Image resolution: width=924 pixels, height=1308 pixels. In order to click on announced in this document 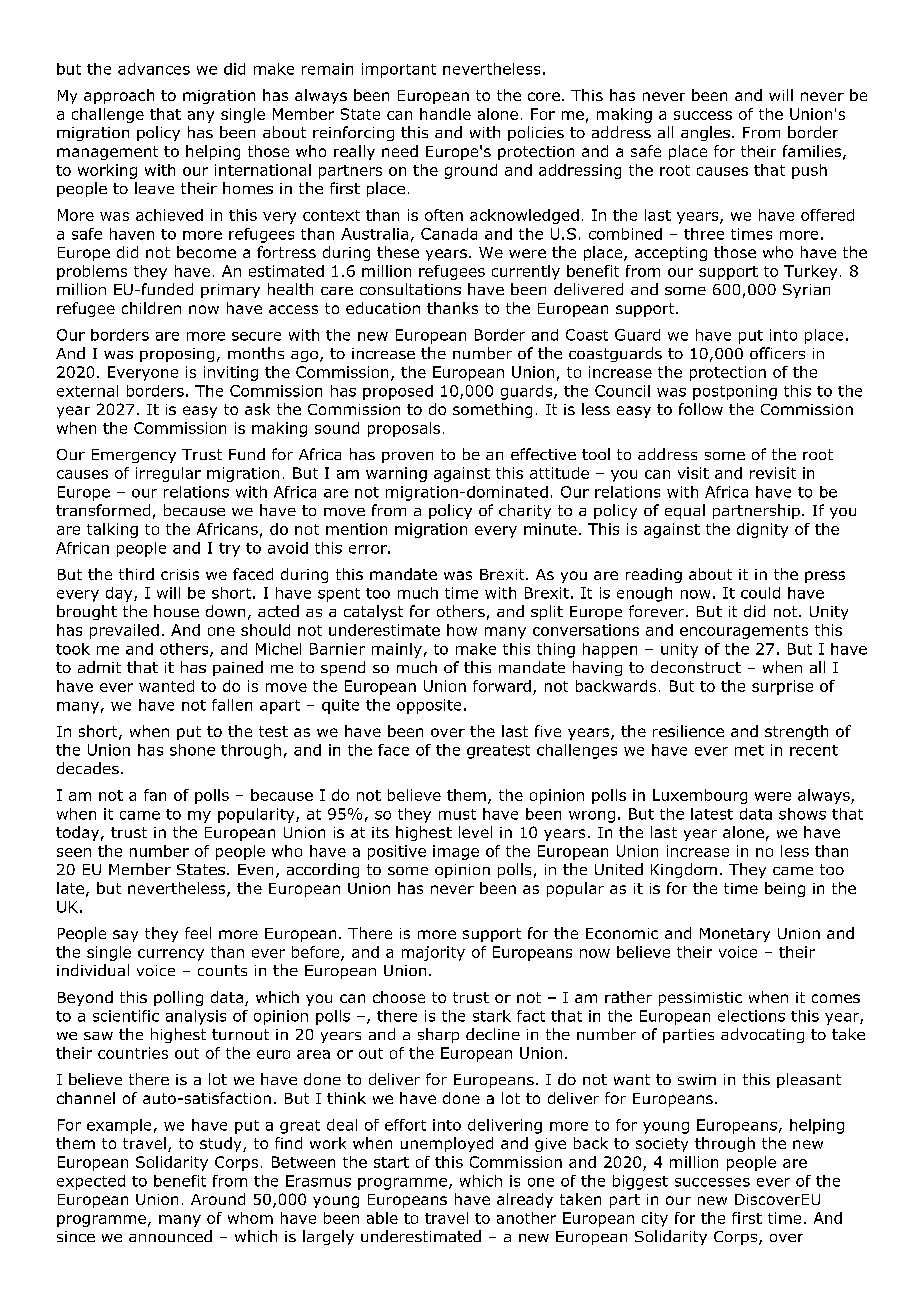, I will do `click(170, 1236)`.
